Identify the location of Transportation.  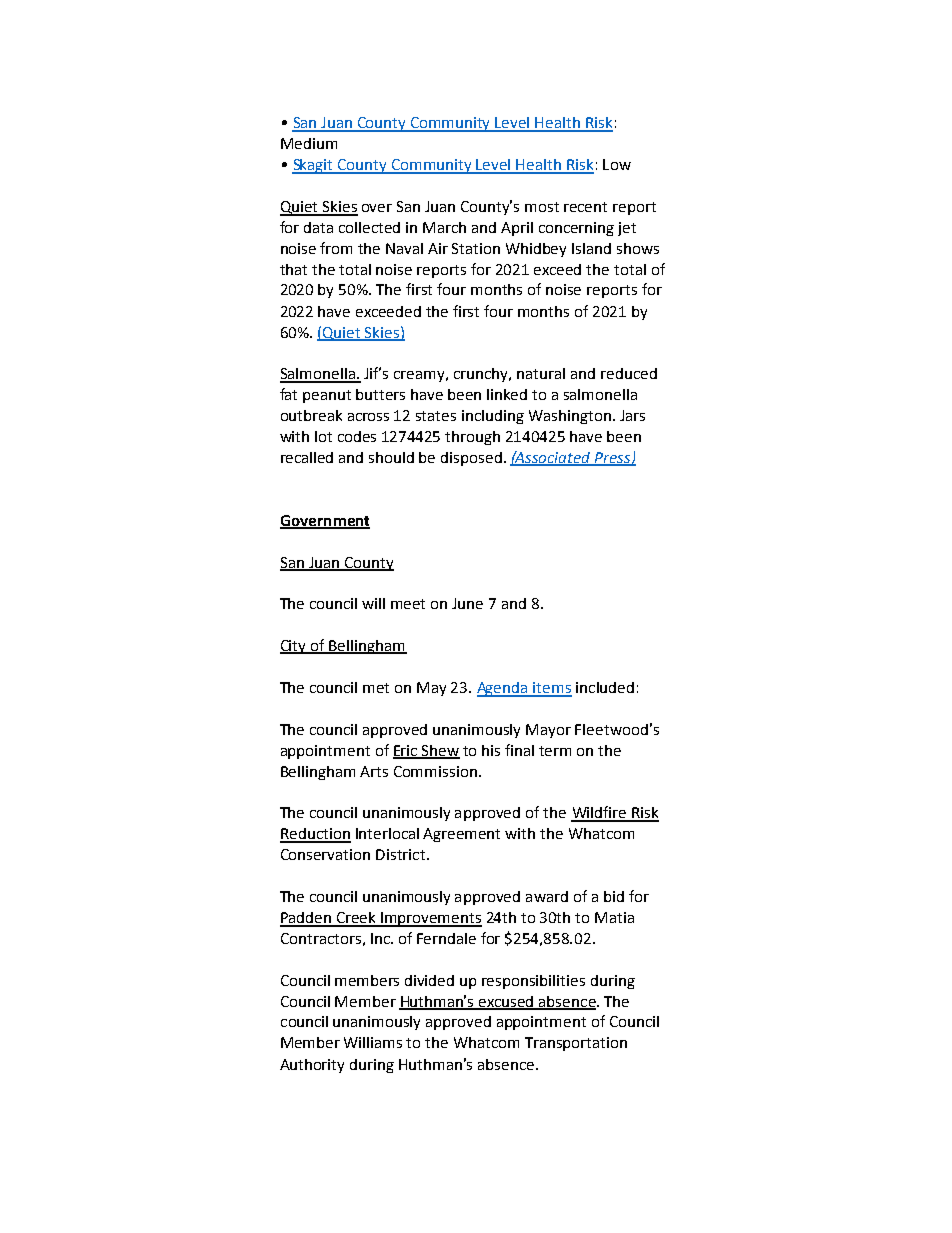
(576, 1044).
